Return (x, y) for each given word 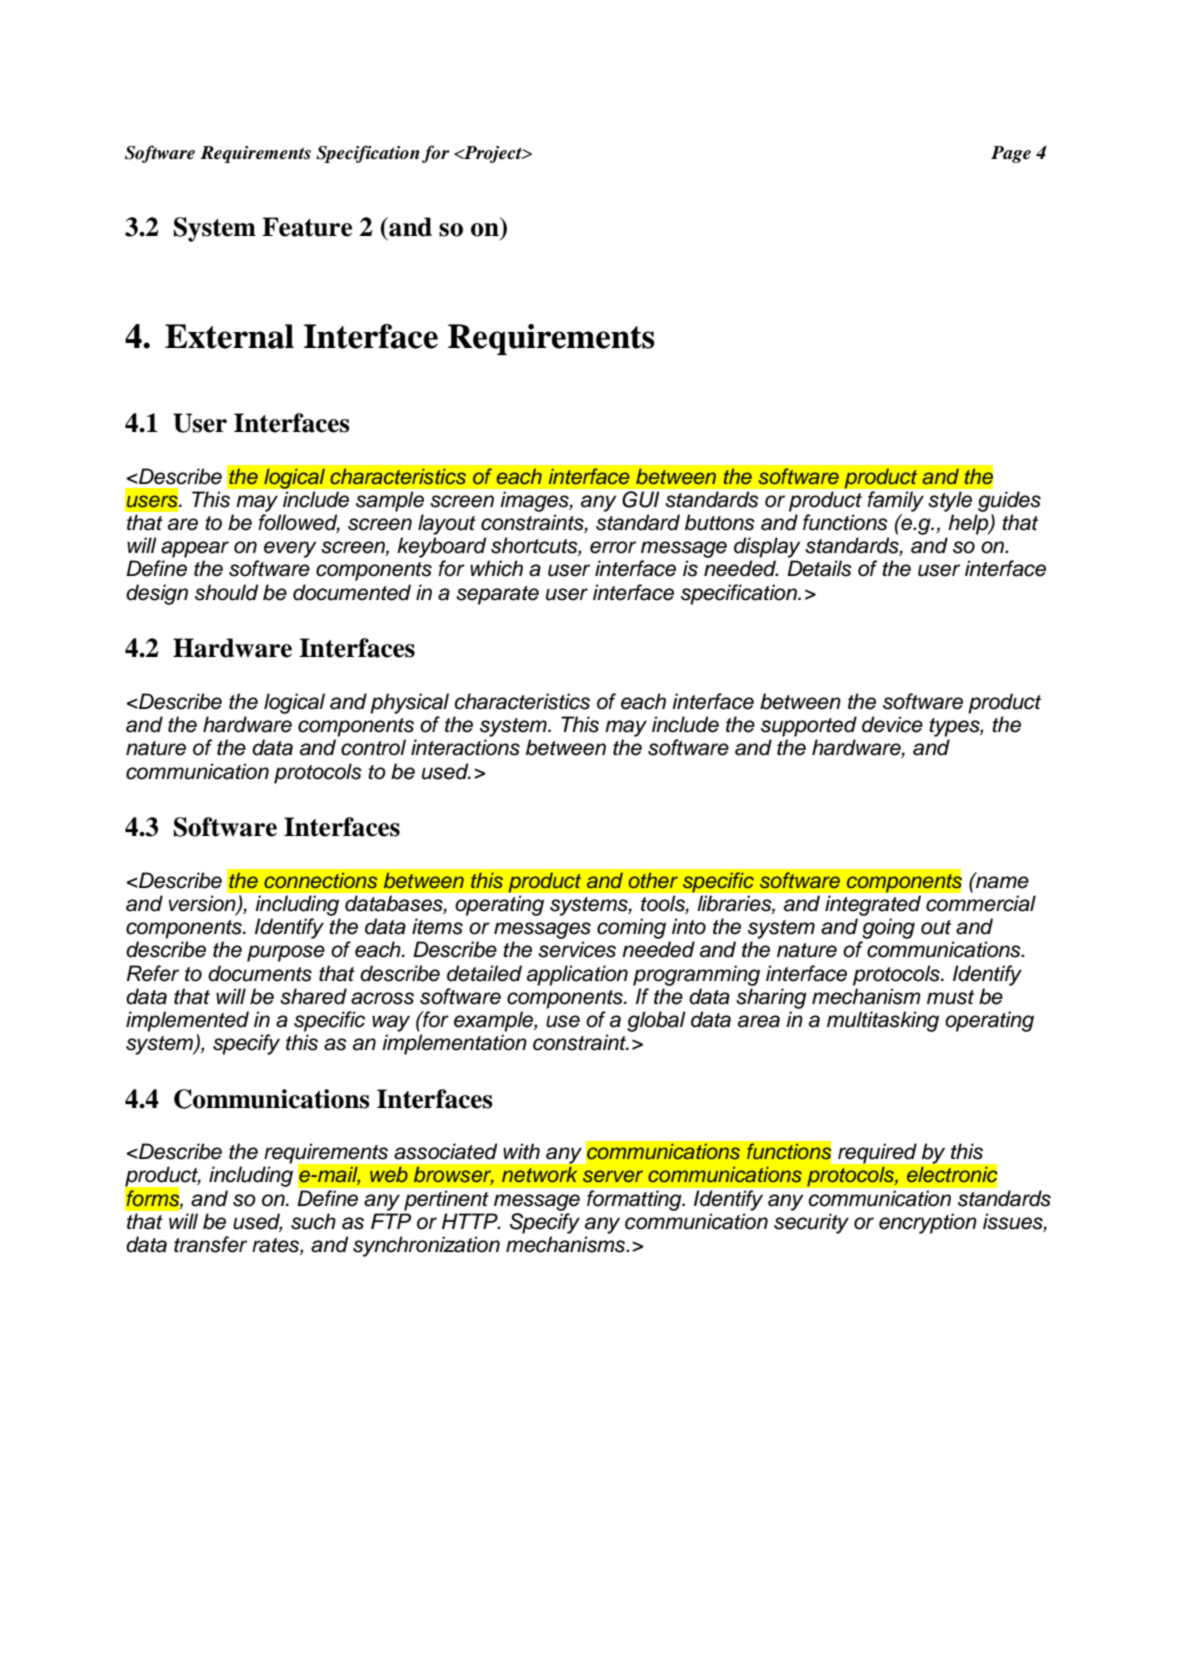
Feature (307, 227)
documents (260, 973)
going (888, 928)
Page (1011, 154)
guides (1009, 501)
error (613, 547)
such (313, 1221)
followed (299, 523)
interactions (465, 747)
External (229, 336)
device (892, 724)
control (373, 747)
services (577, 949)
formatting (635, 1200)
